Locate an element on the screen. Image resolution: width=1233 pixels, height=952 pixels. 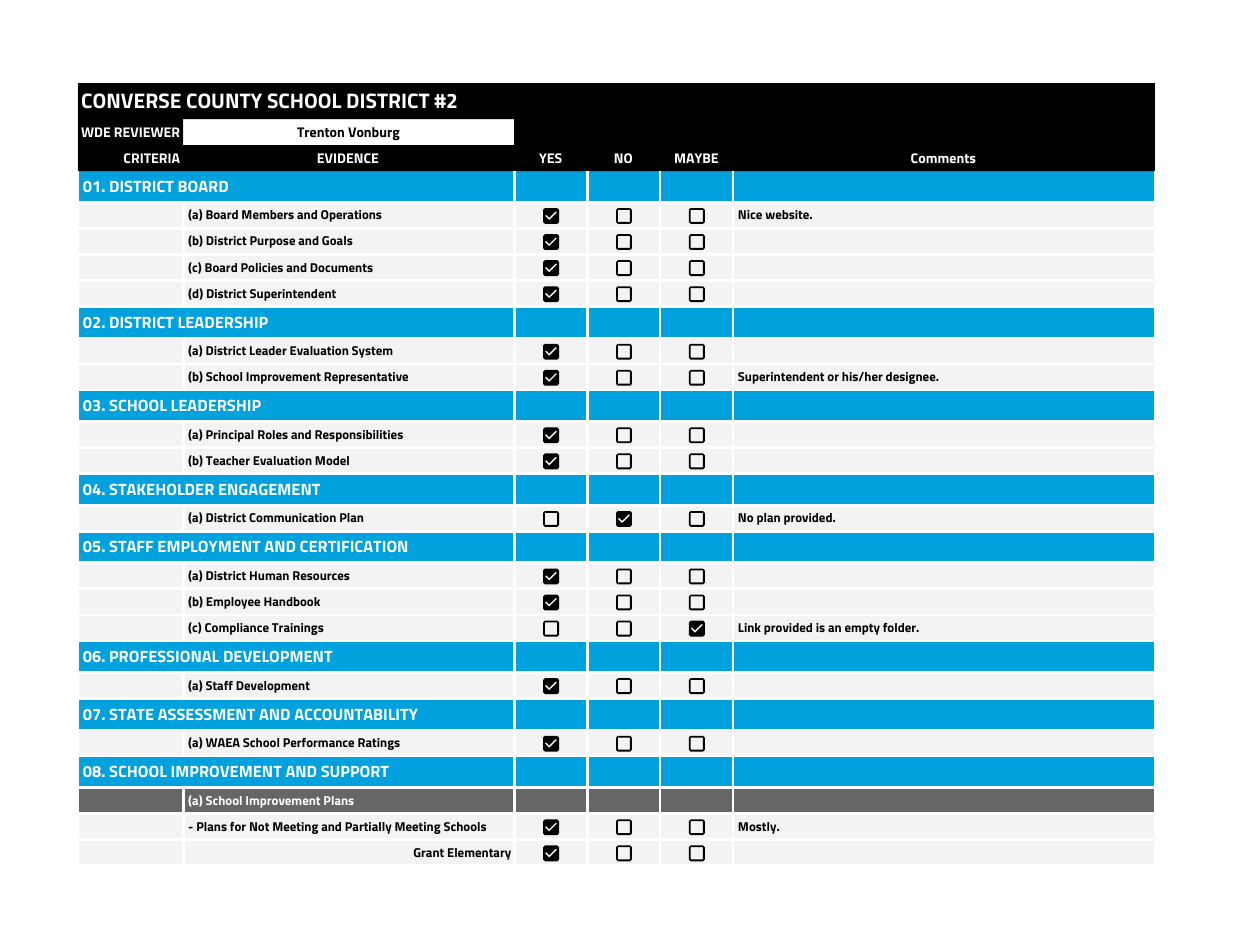
Elementary is located at coordinates (479, 854).
